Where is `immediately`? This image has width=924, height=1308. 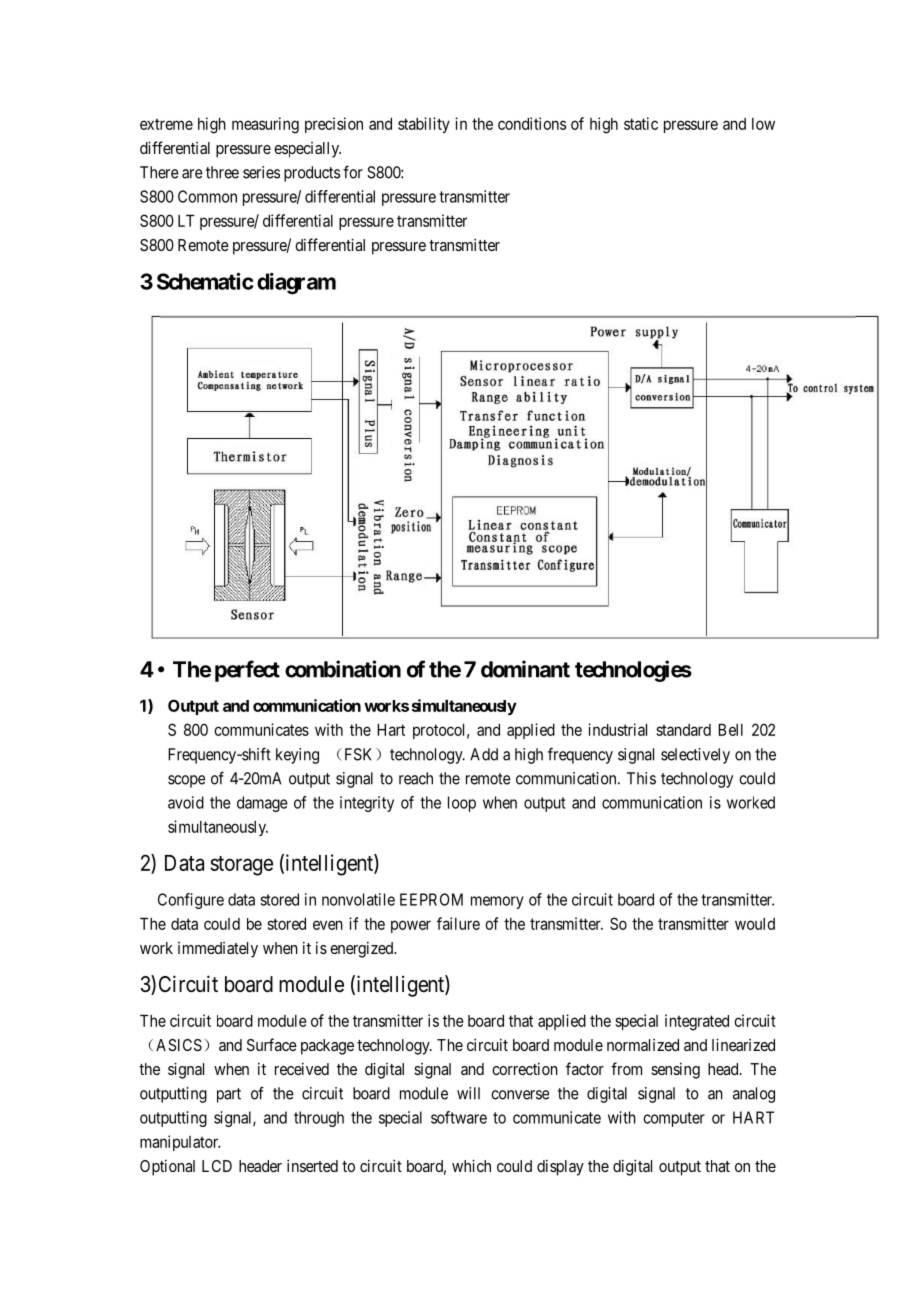
immediately is located at coordinates (218, 950).
